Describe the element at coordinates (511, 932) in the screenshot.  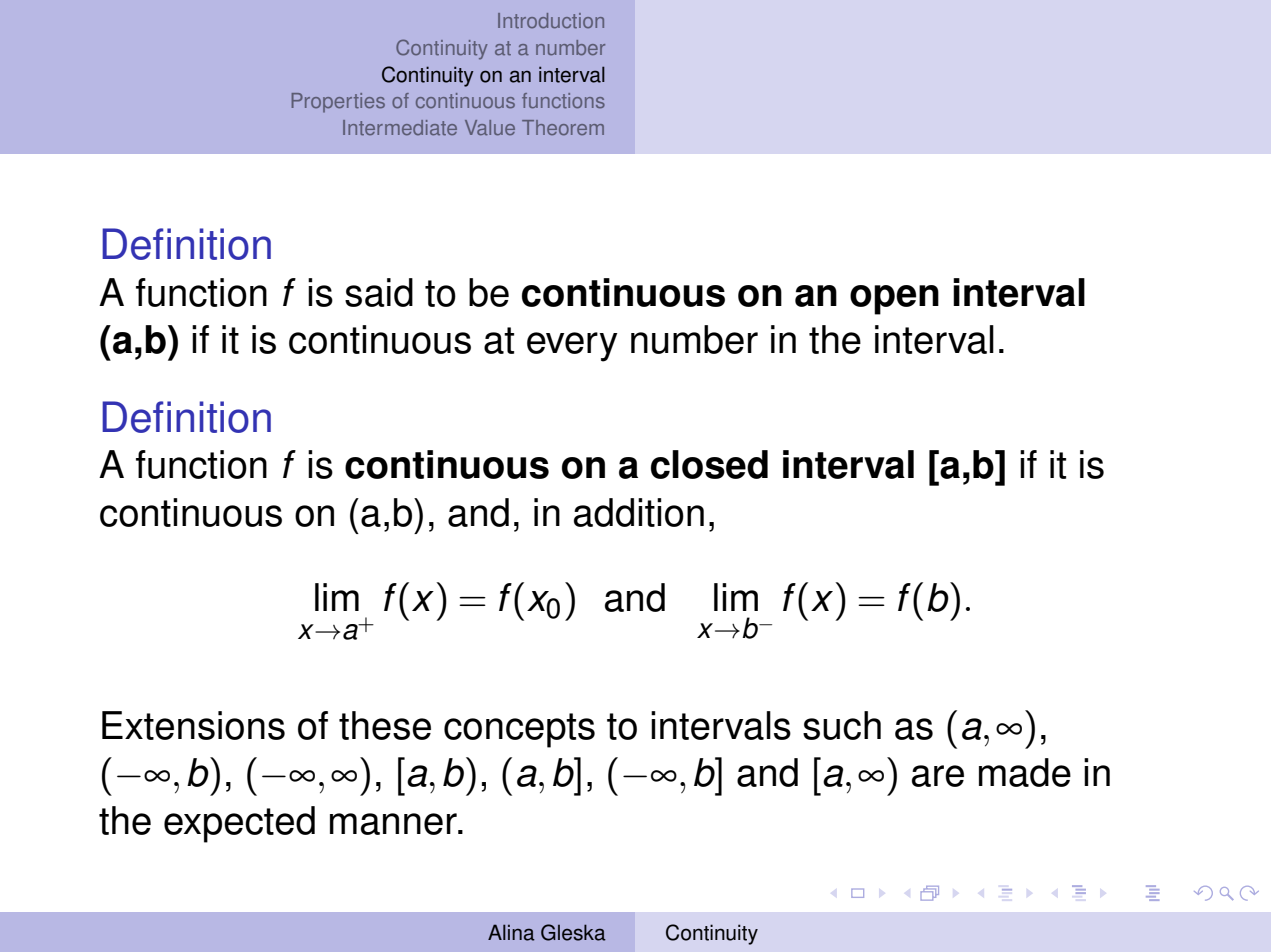
I see `Alina` at that location.
